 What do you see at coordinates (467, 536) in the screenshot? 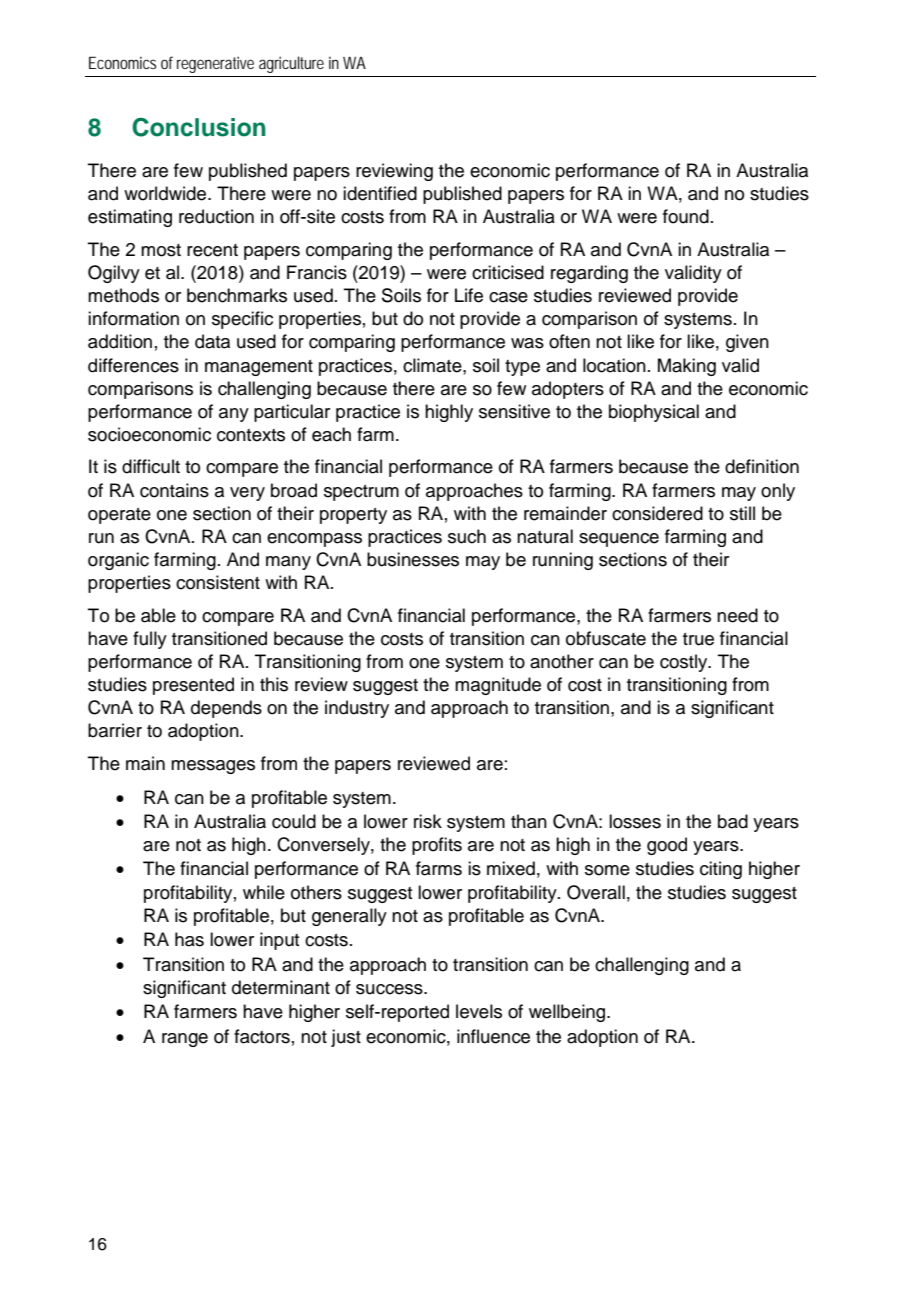
I see `such` at bounding box center [467, 536].
